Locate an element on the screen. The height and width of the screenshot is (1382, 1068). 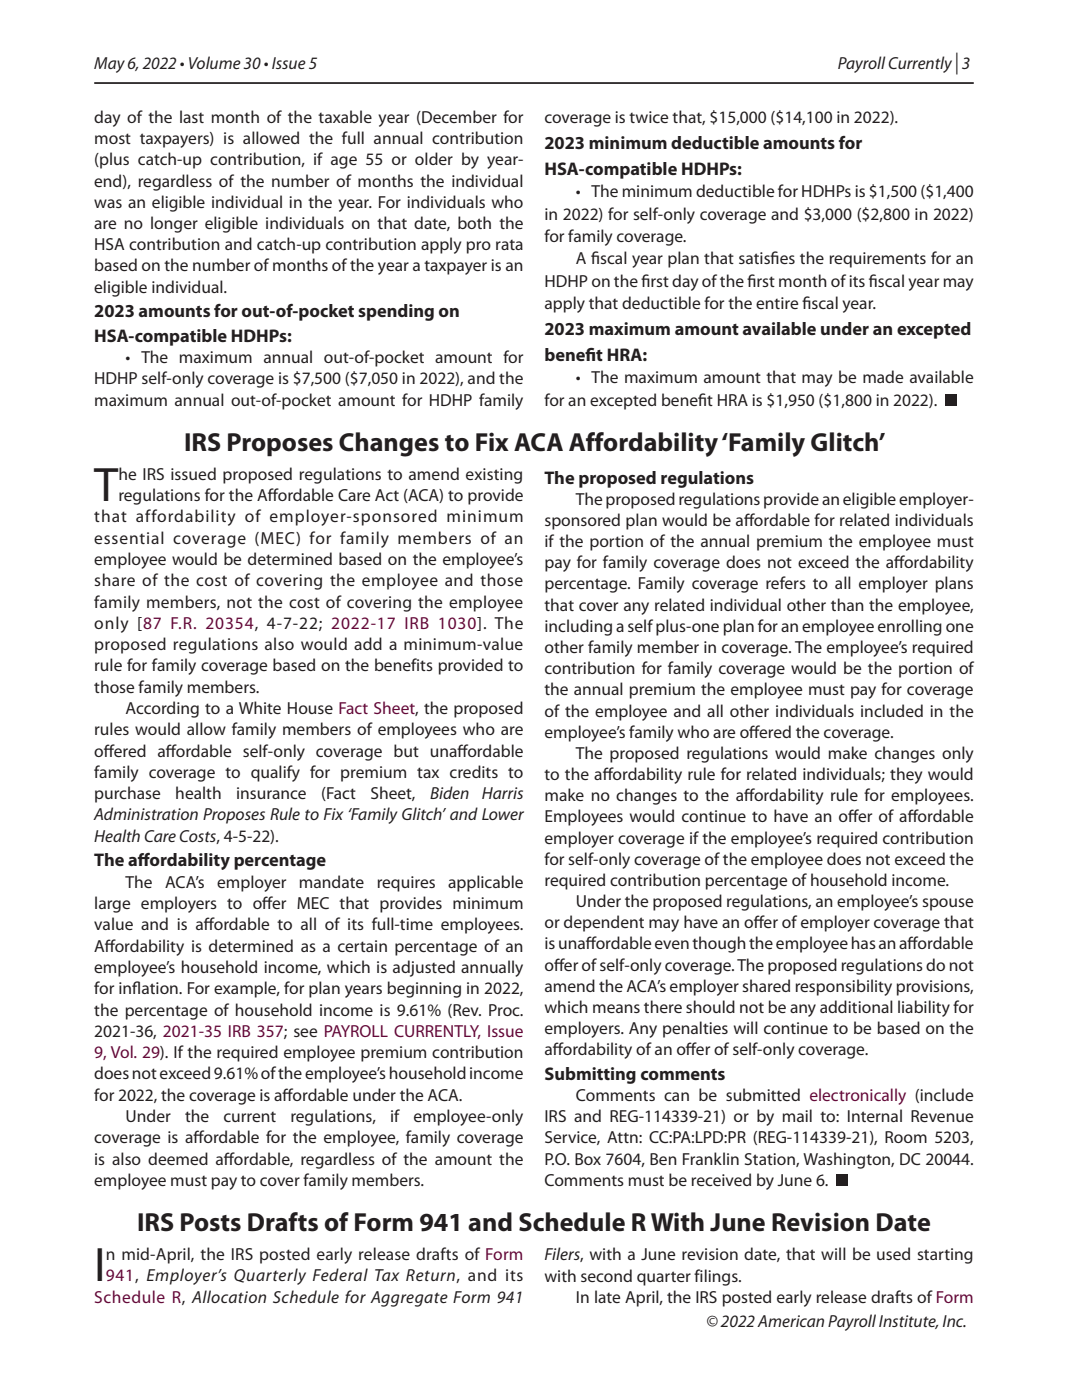
December is located at coordinates (458, 117).
